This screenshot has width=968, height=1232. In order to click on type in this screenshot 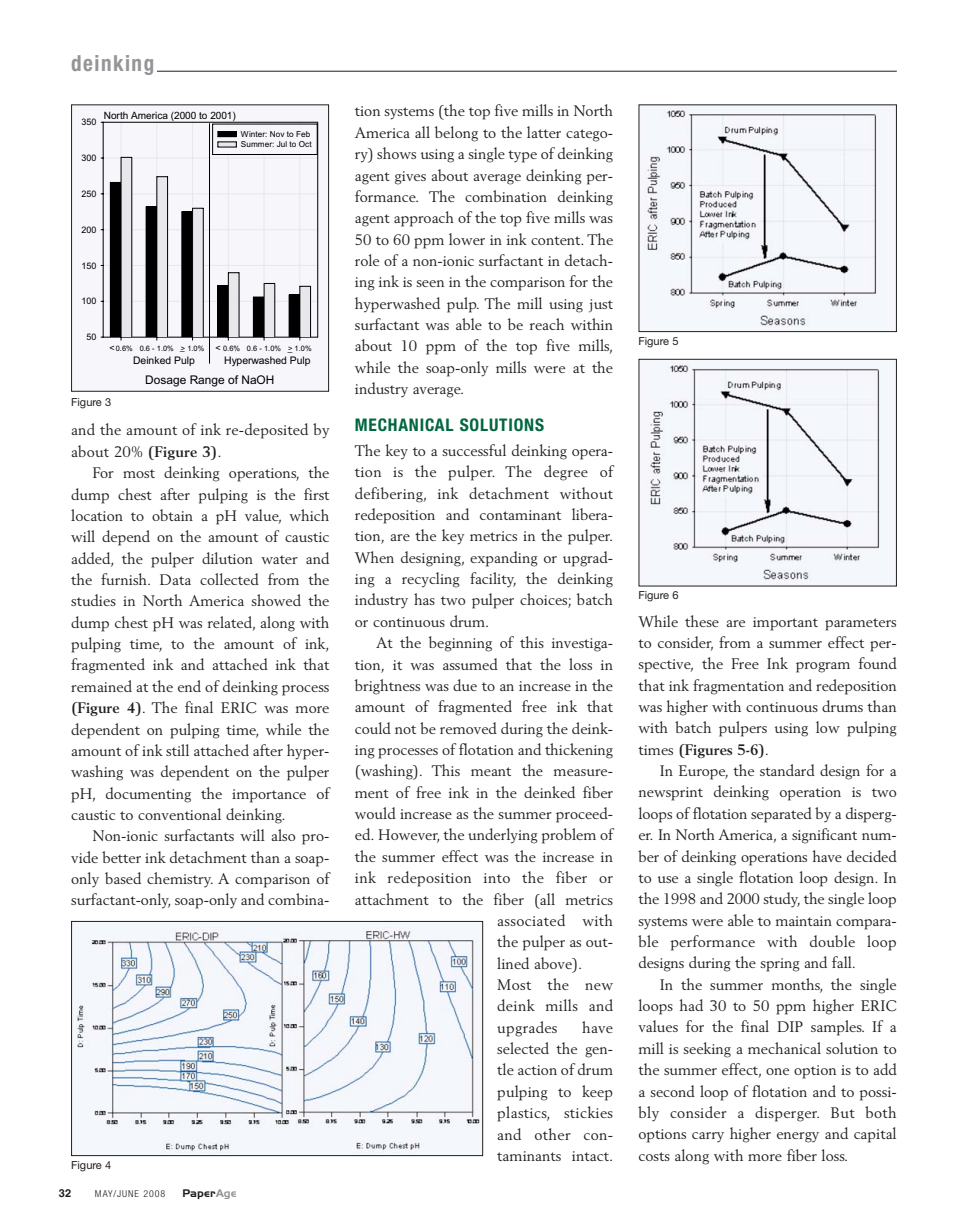, I will do `click(522, 156)`.
